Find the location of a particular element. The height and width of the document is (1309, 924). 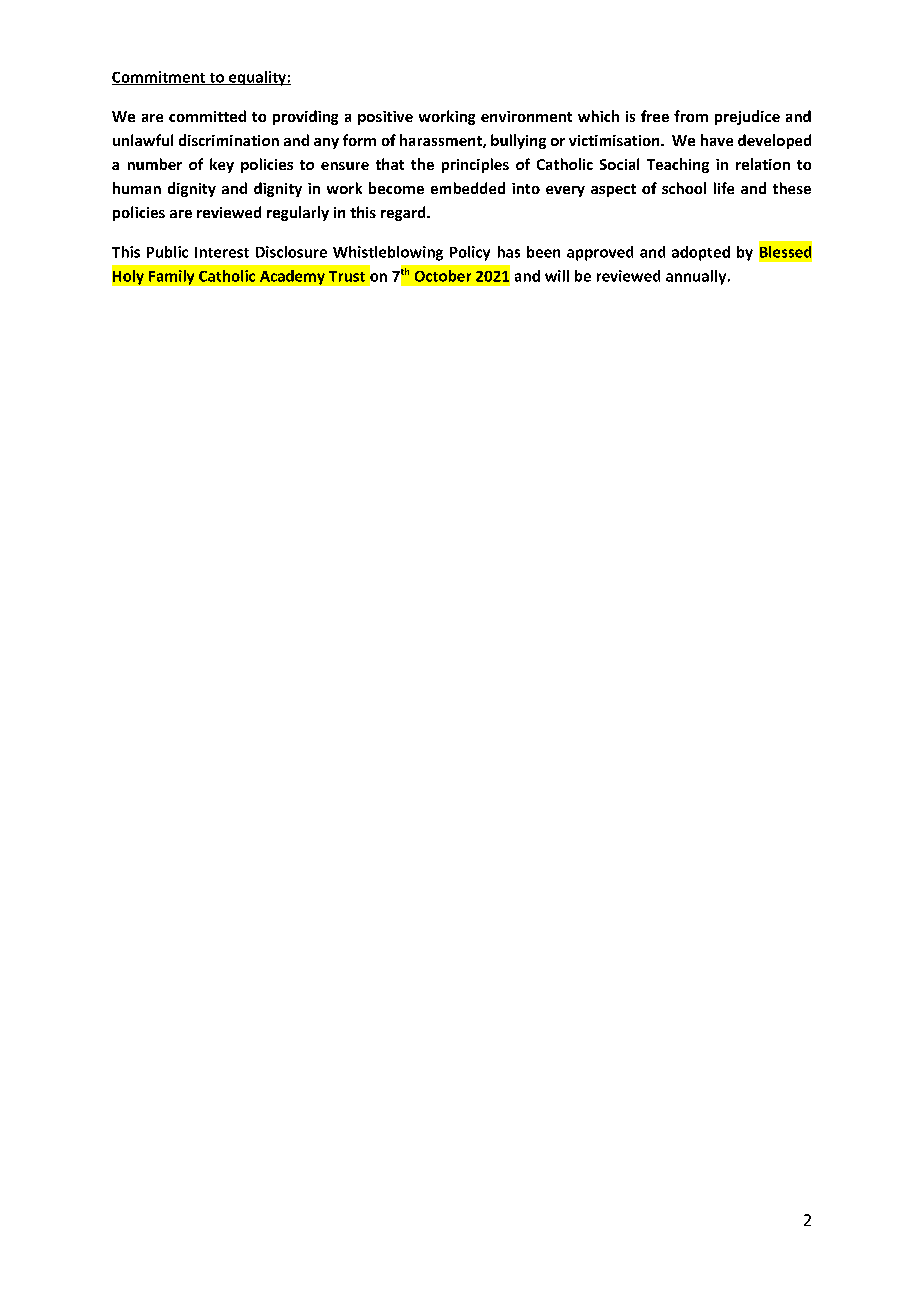

environment is located at coordinates (526, 116).
